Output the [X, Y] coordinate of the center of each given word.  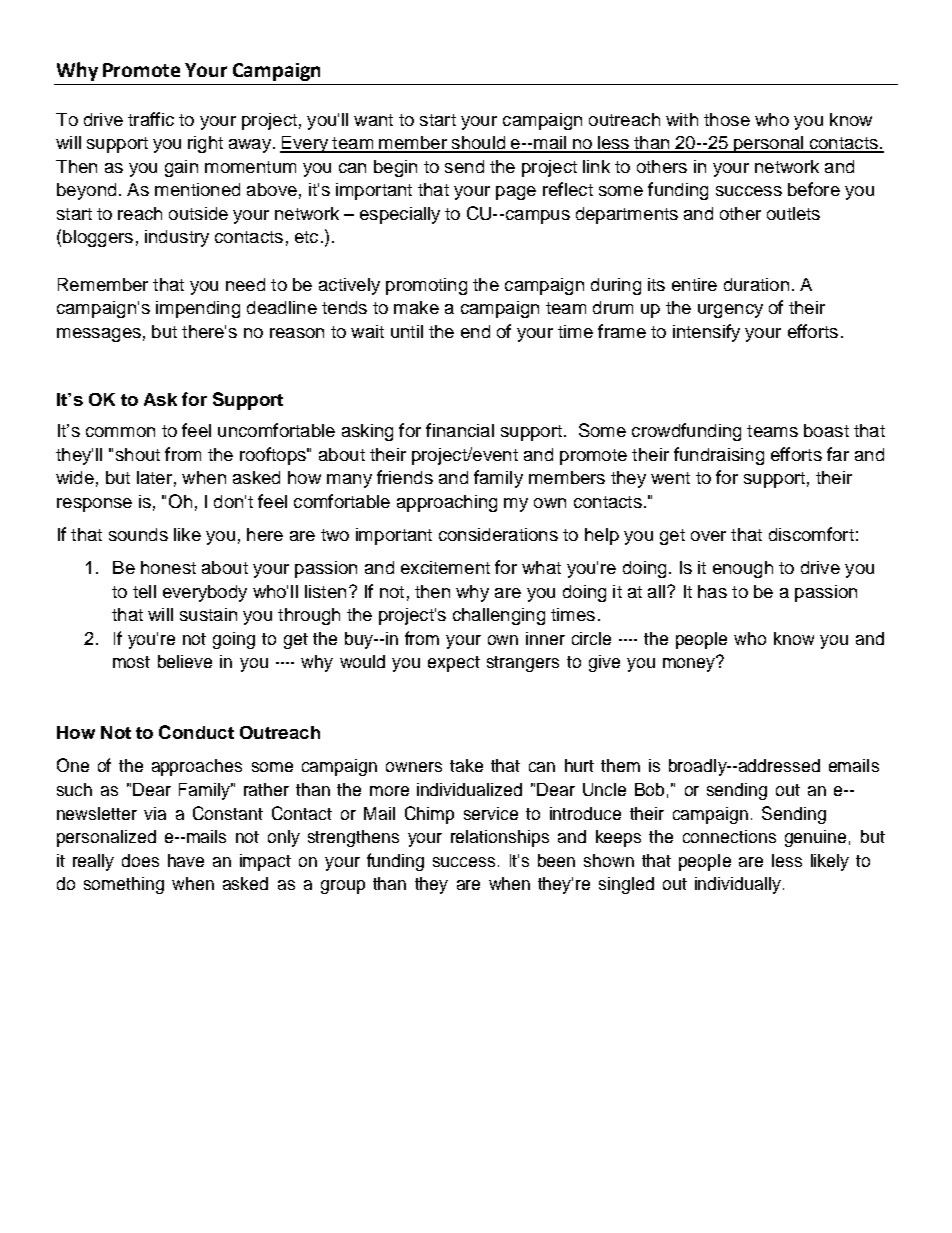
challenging [499, 616]
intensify [706, 333]
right [205, 144]
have [186, 860]
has [712, 591]
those [727, 119]
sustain [208, 614]
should [478, 144]
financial [460, 430]
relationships [500, 838]
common [120, 432]
